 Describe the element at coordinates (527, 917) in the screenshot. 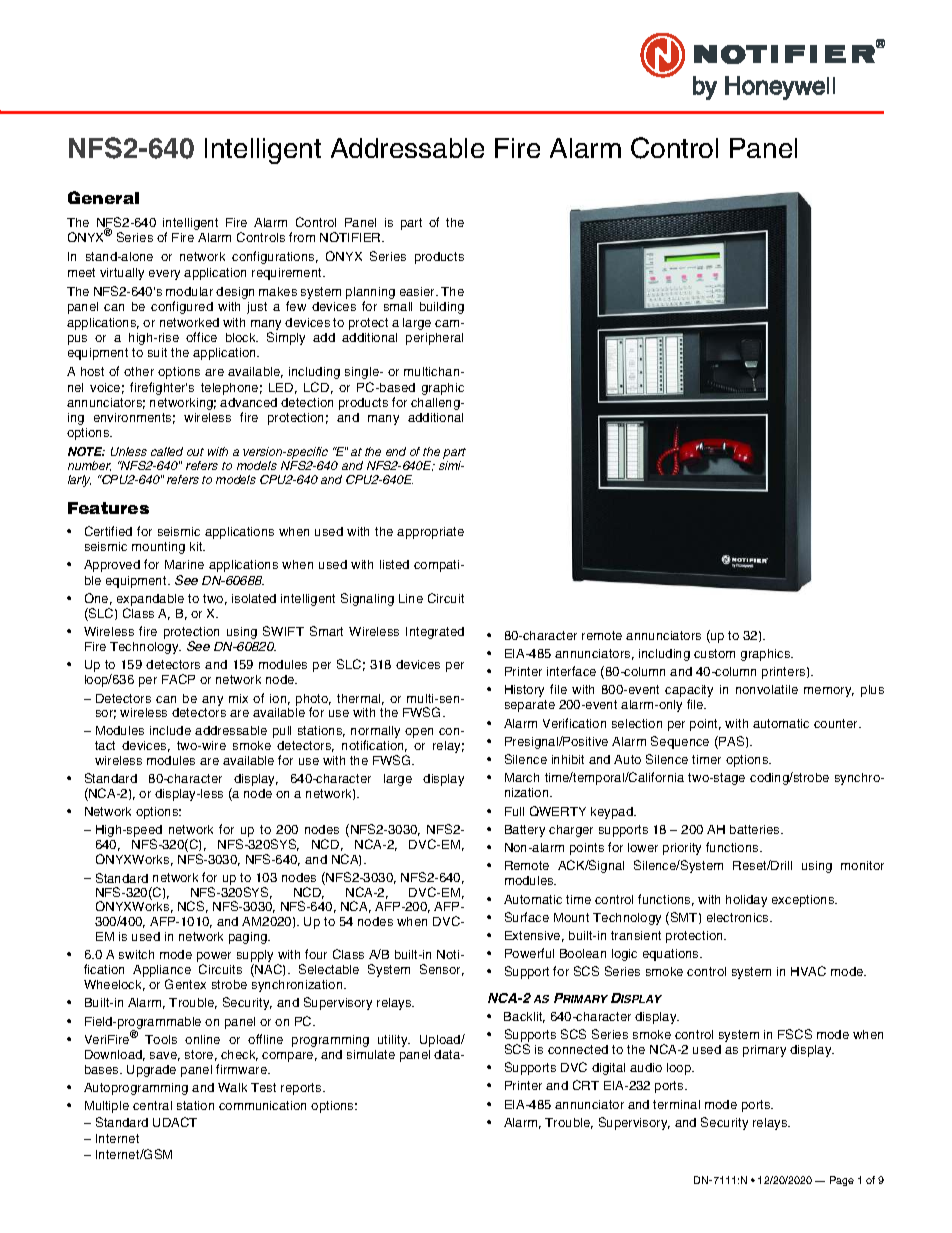

I see `Surface` at that location.
